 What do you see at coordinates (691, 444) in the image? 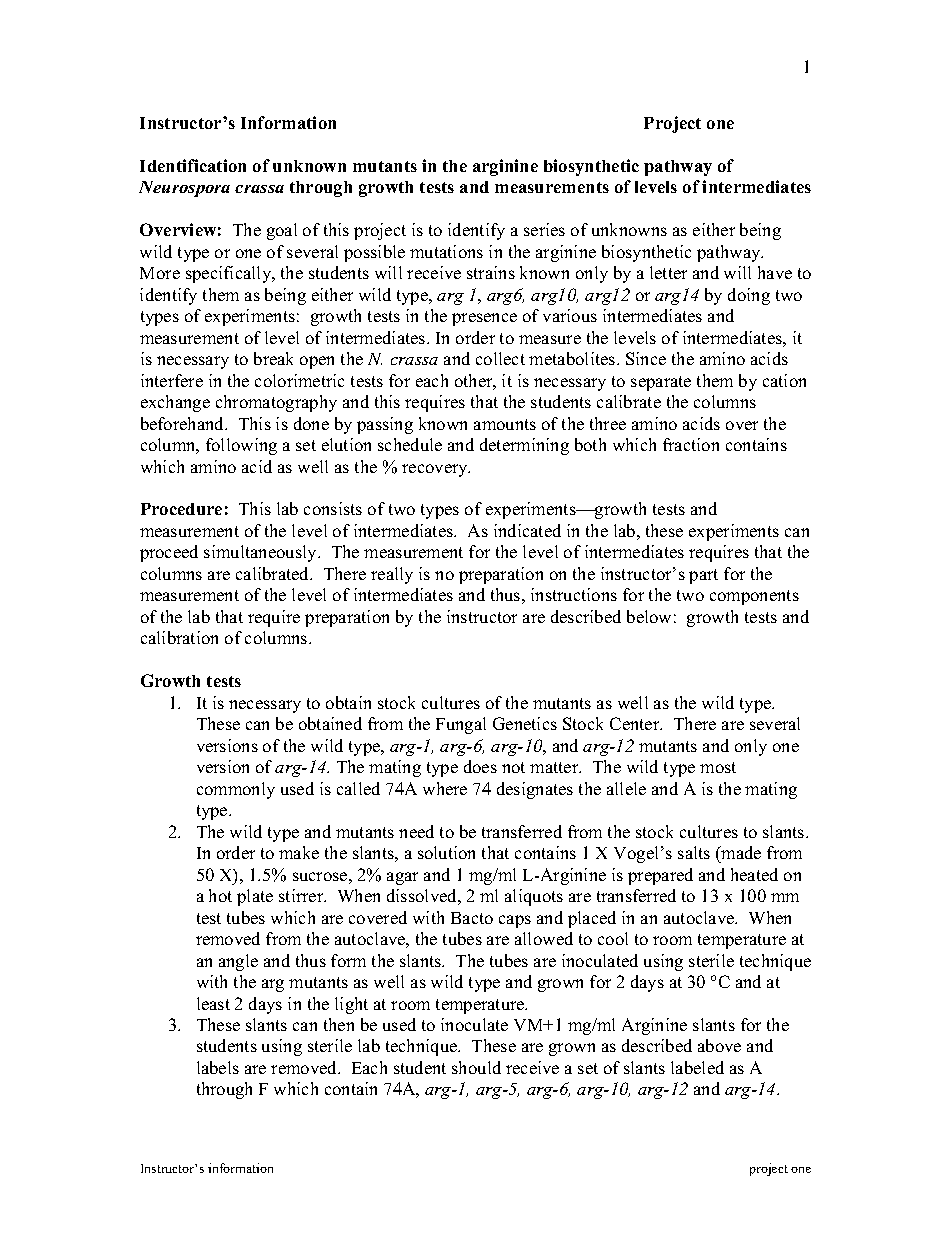
I see `fraction` at bounding box center [691, 444].
